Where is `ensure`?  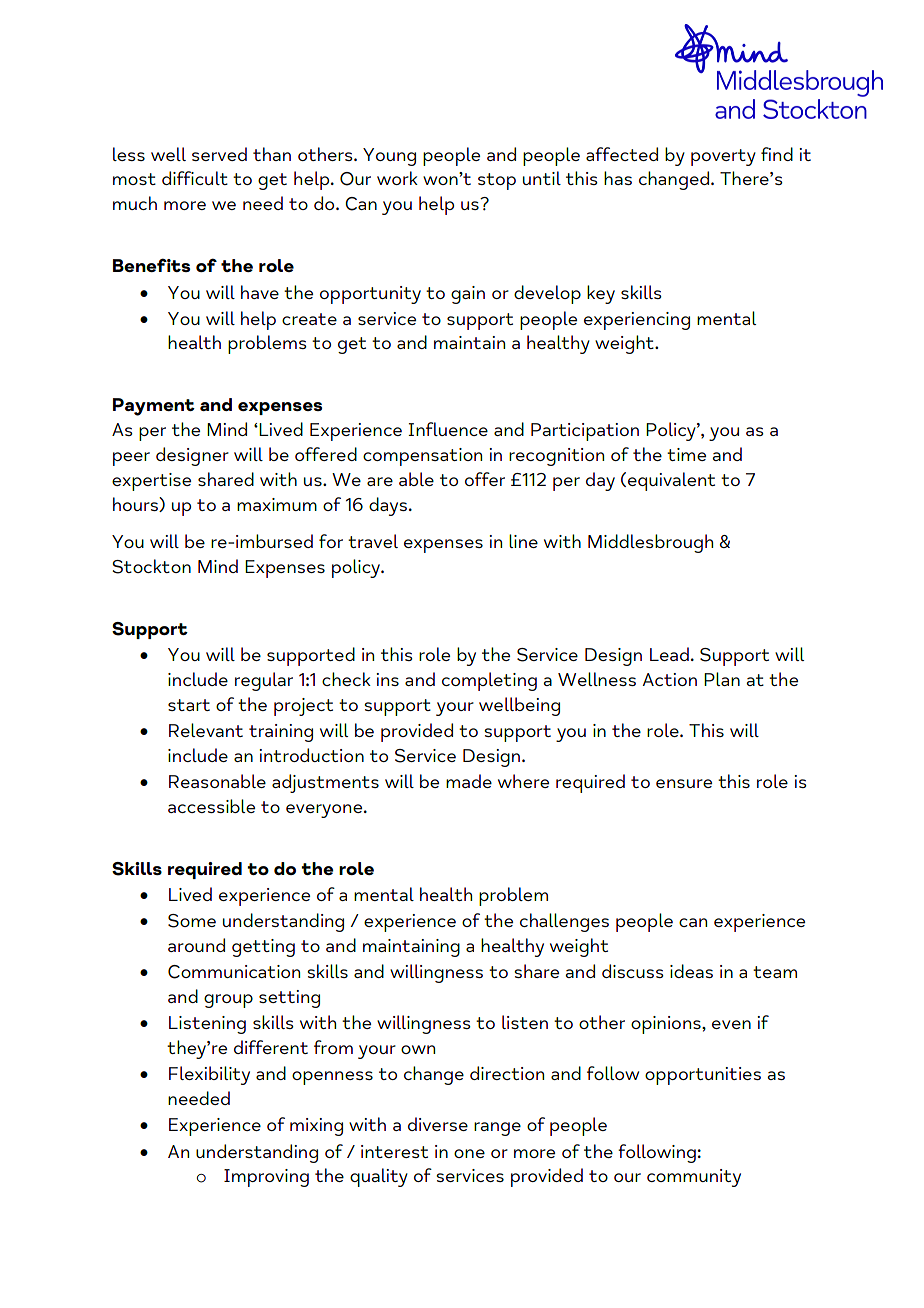
ensure is located at coordinates (684, 783).
